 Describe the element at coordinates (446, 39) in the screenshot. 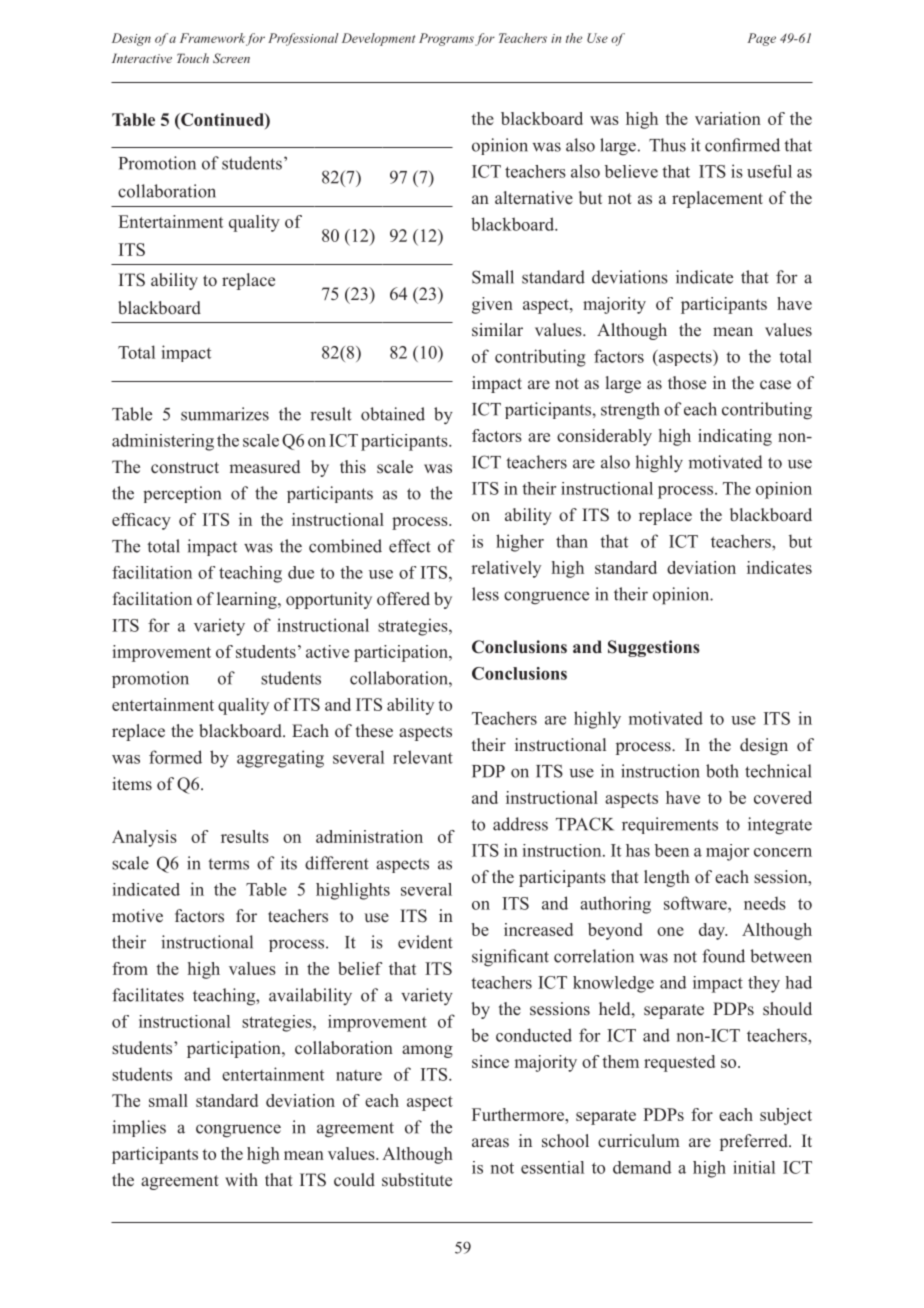

I see `Programs` at that location.
